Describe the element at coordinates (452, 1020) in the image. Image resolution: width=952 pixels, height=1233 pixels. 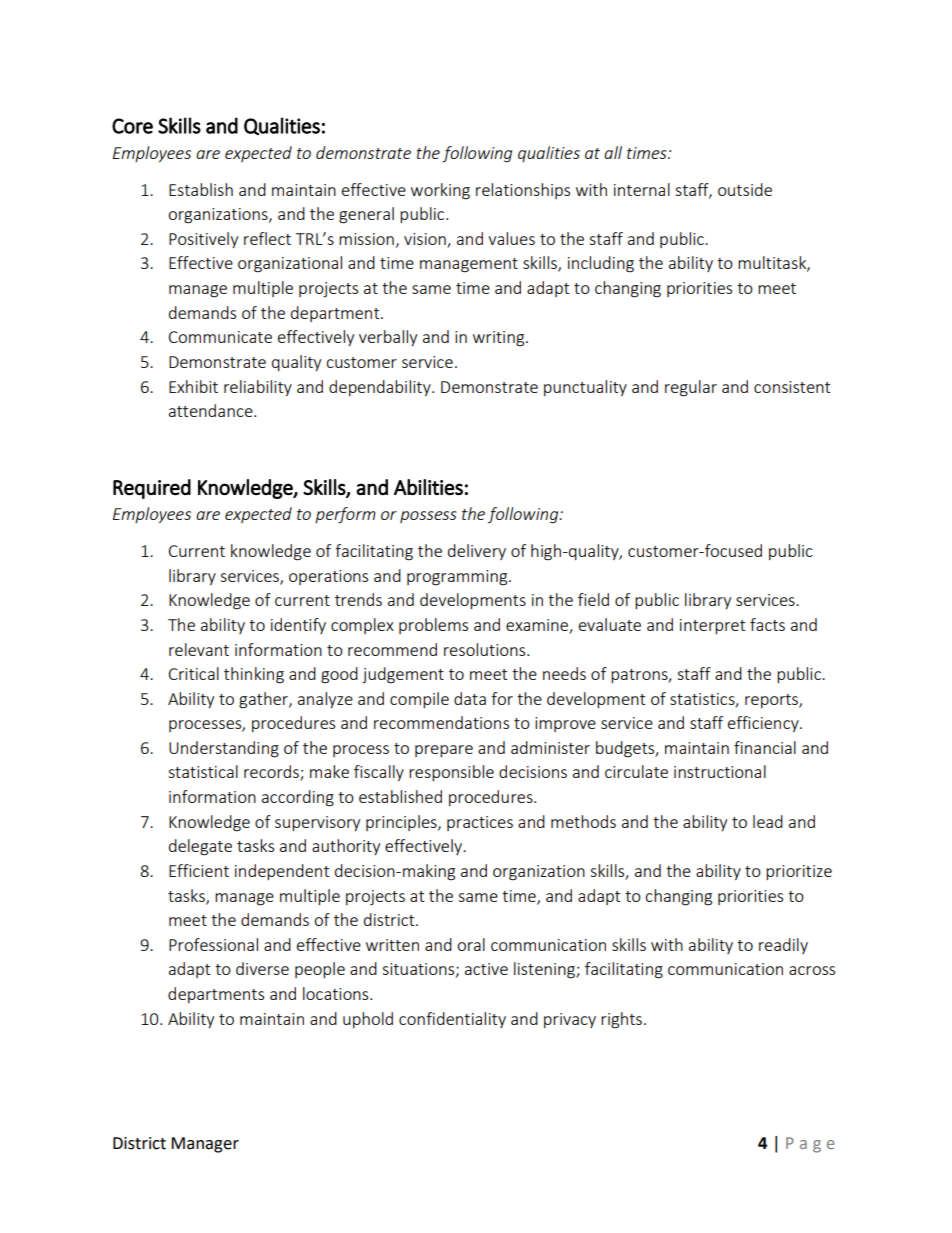
I see `confidentiality` at that location.
